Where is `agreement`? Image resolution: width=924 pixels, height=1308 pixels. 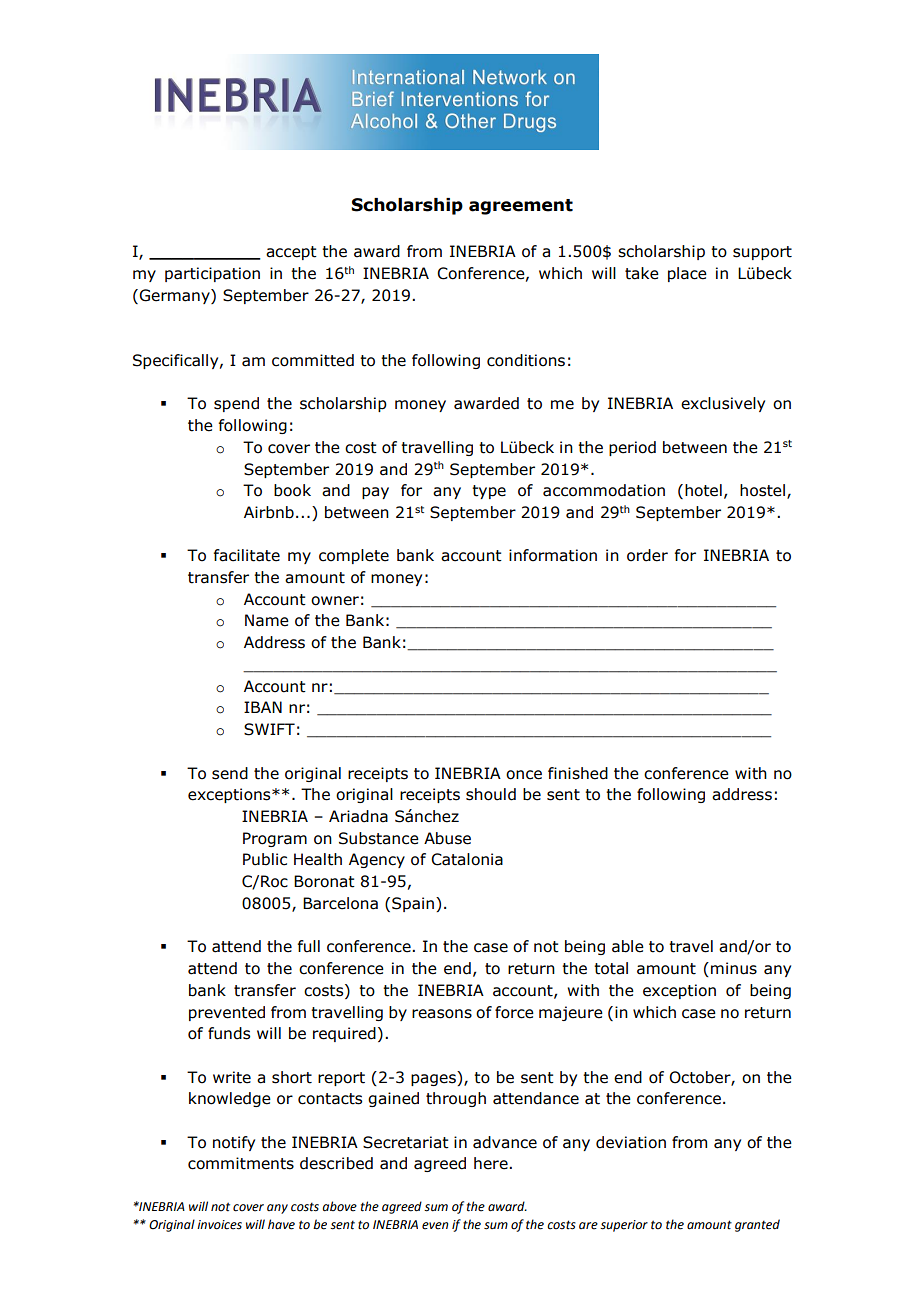 agreement is located at coordinates (521, 207).
